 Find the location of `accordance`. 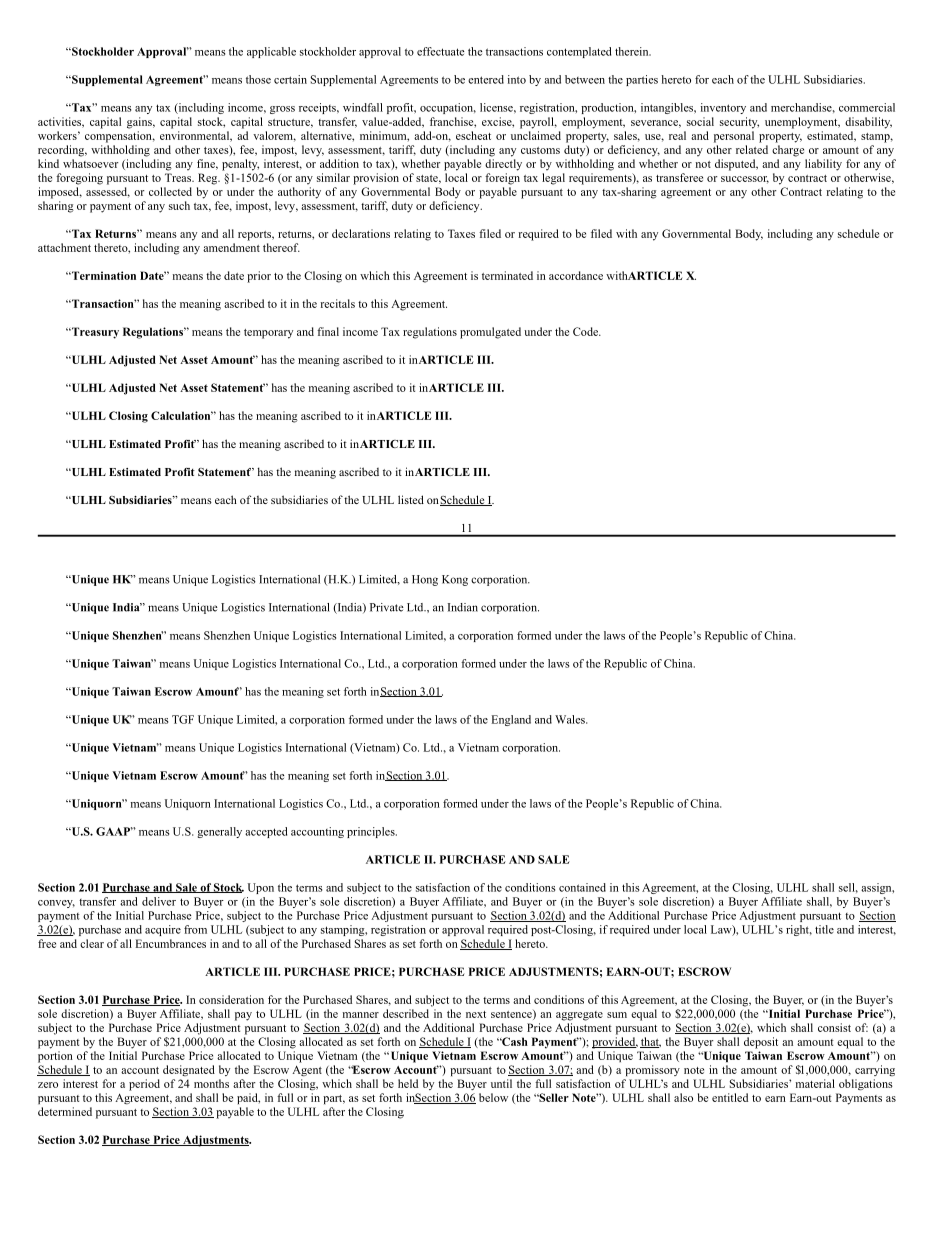

accordance is located at coordinates (576, 275).
